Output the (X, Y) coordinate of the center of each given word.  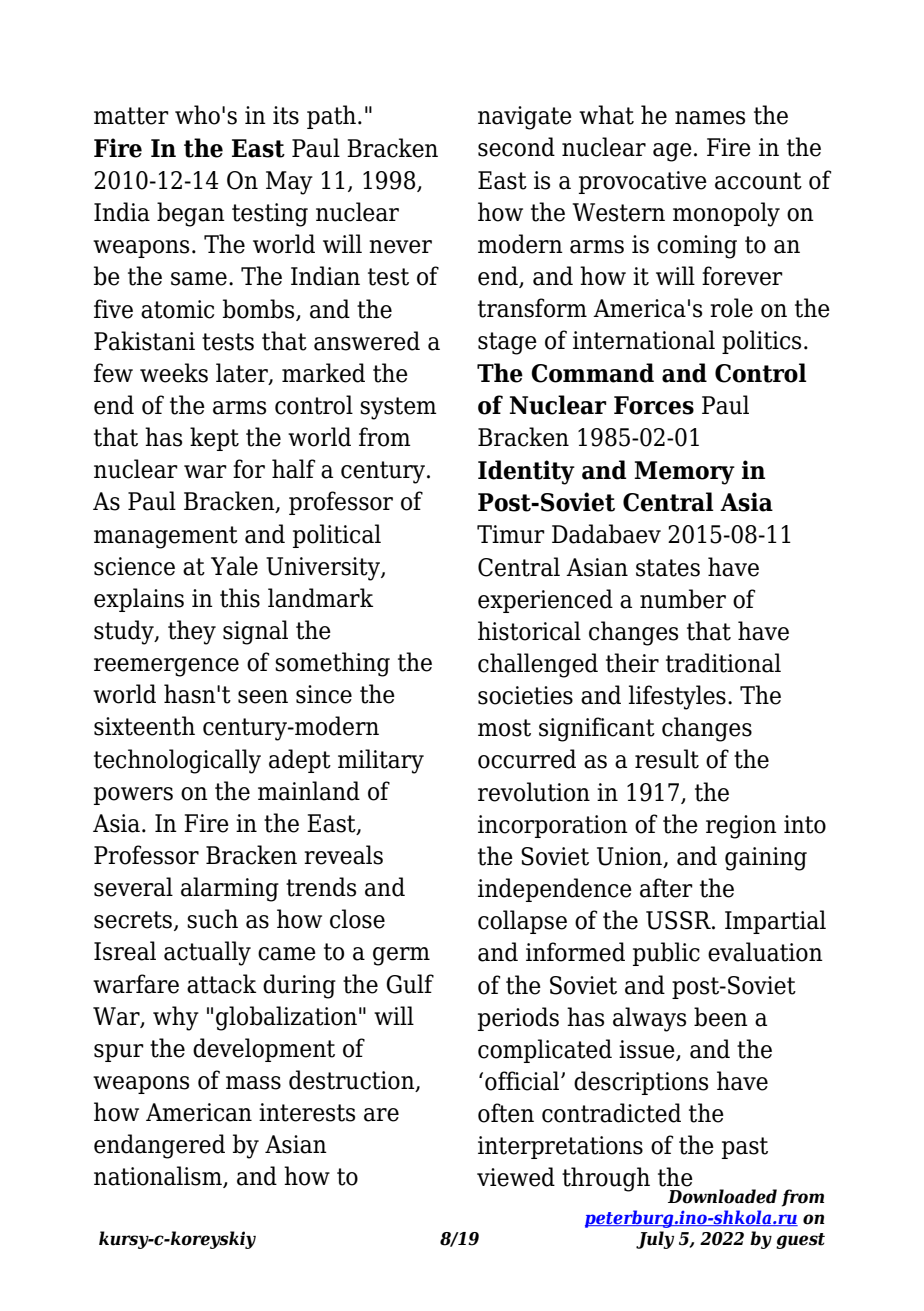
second (516, 147)
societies (525, 695)
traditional (723, 663)
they (192, 632)
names (710, 118)
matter (131, 116)
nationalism (159, 1177)
